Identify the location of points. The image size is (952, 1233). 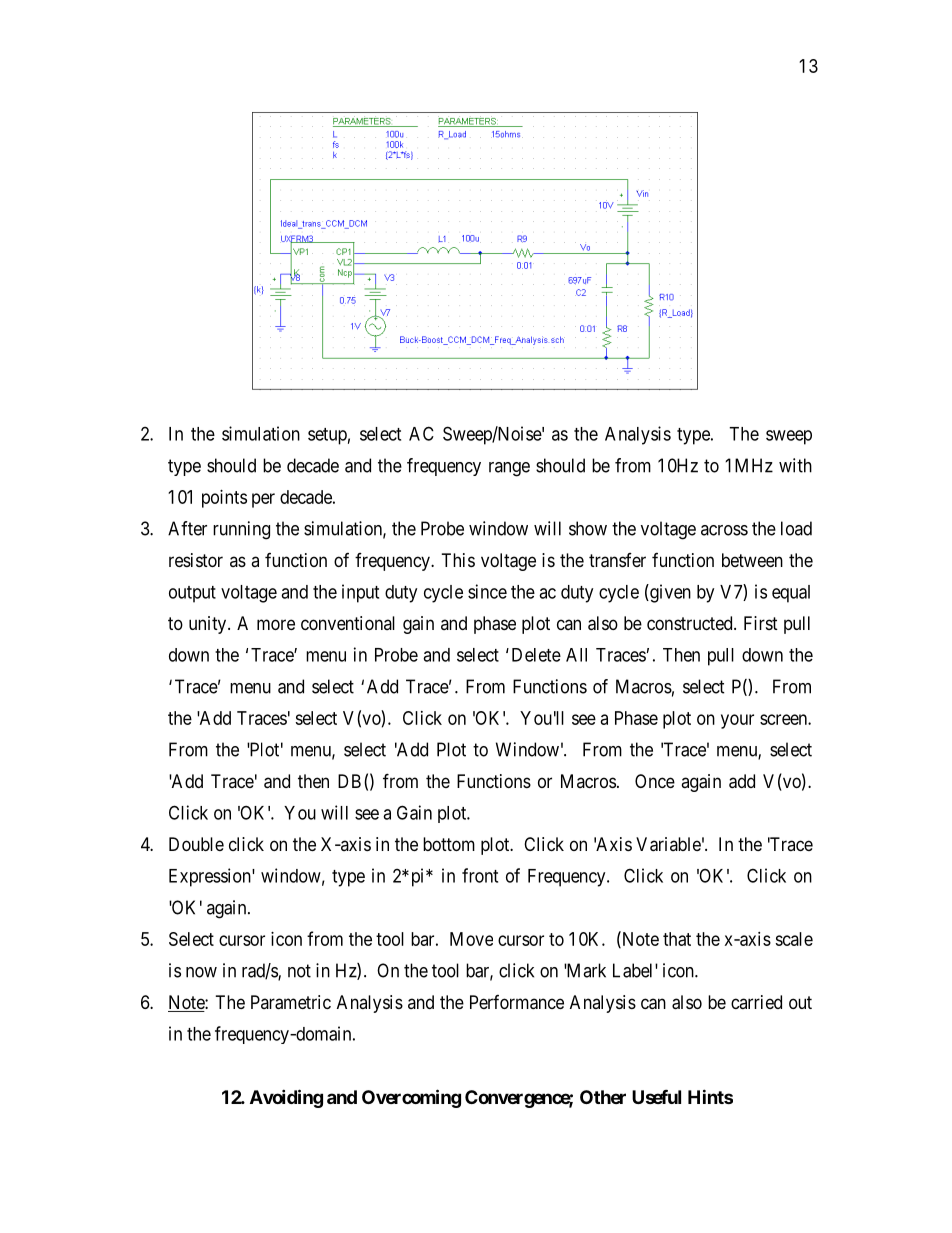
(224, 499).
